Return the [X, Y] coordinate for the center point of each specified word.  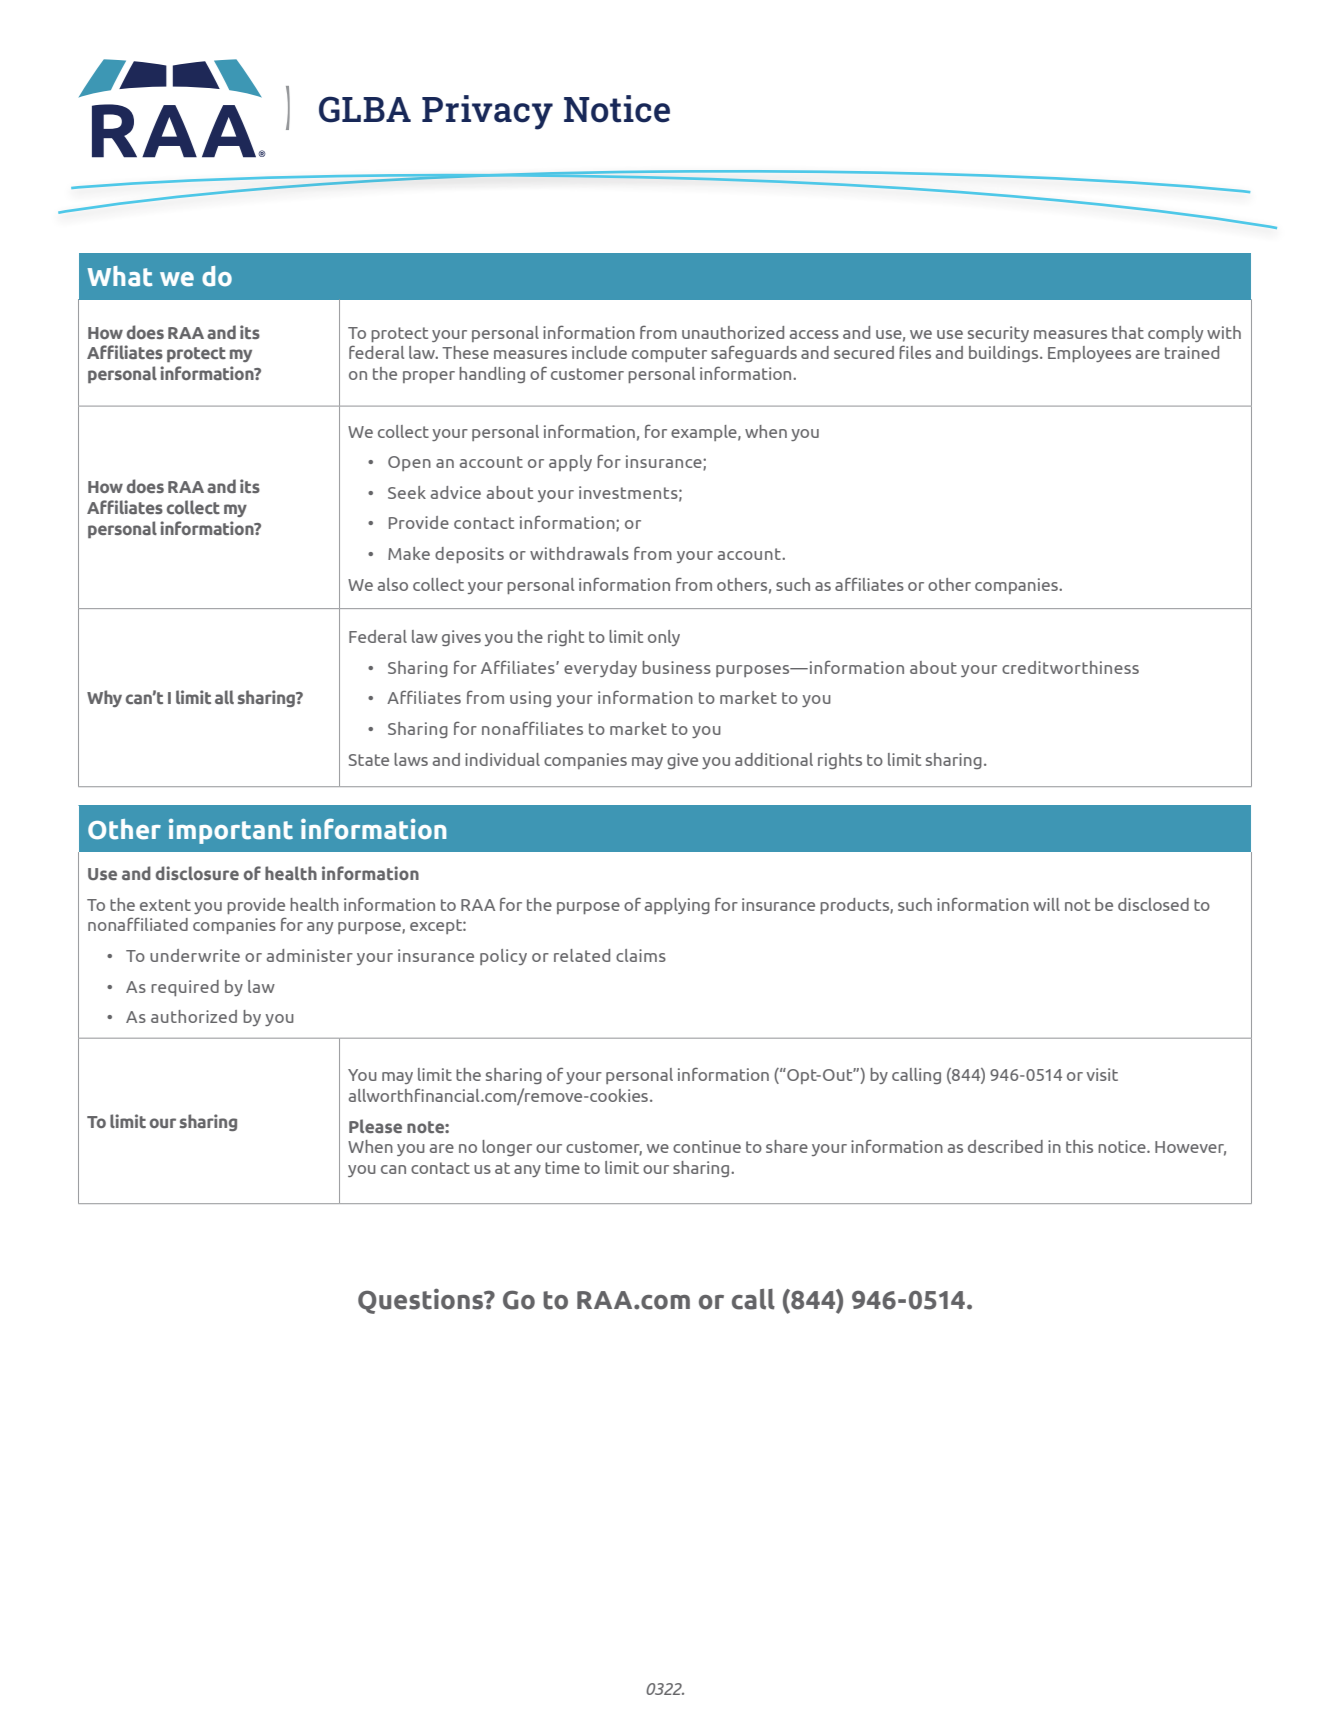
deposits [469, 555]
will [1046, 904]
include [599, 352]
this [1079, 1146]
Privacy [487, 112]
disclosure [197, 873]
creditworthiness [1070, 667]
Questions [422, 1301]
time [562, 1167]
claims [641, 955]
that [1128, 332]
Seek [407, 492]
